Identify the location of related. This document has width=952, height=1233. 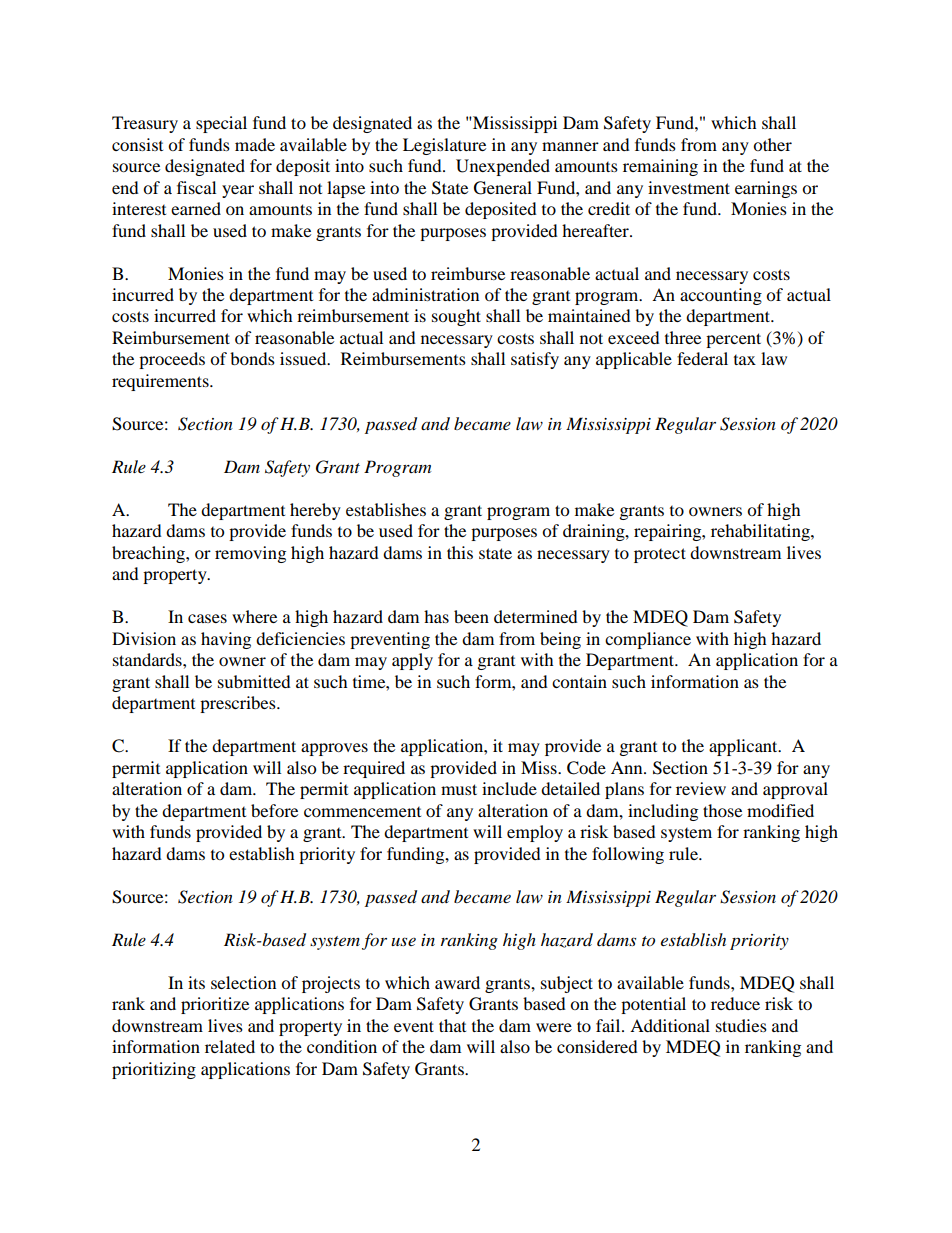
(230, 1046).
